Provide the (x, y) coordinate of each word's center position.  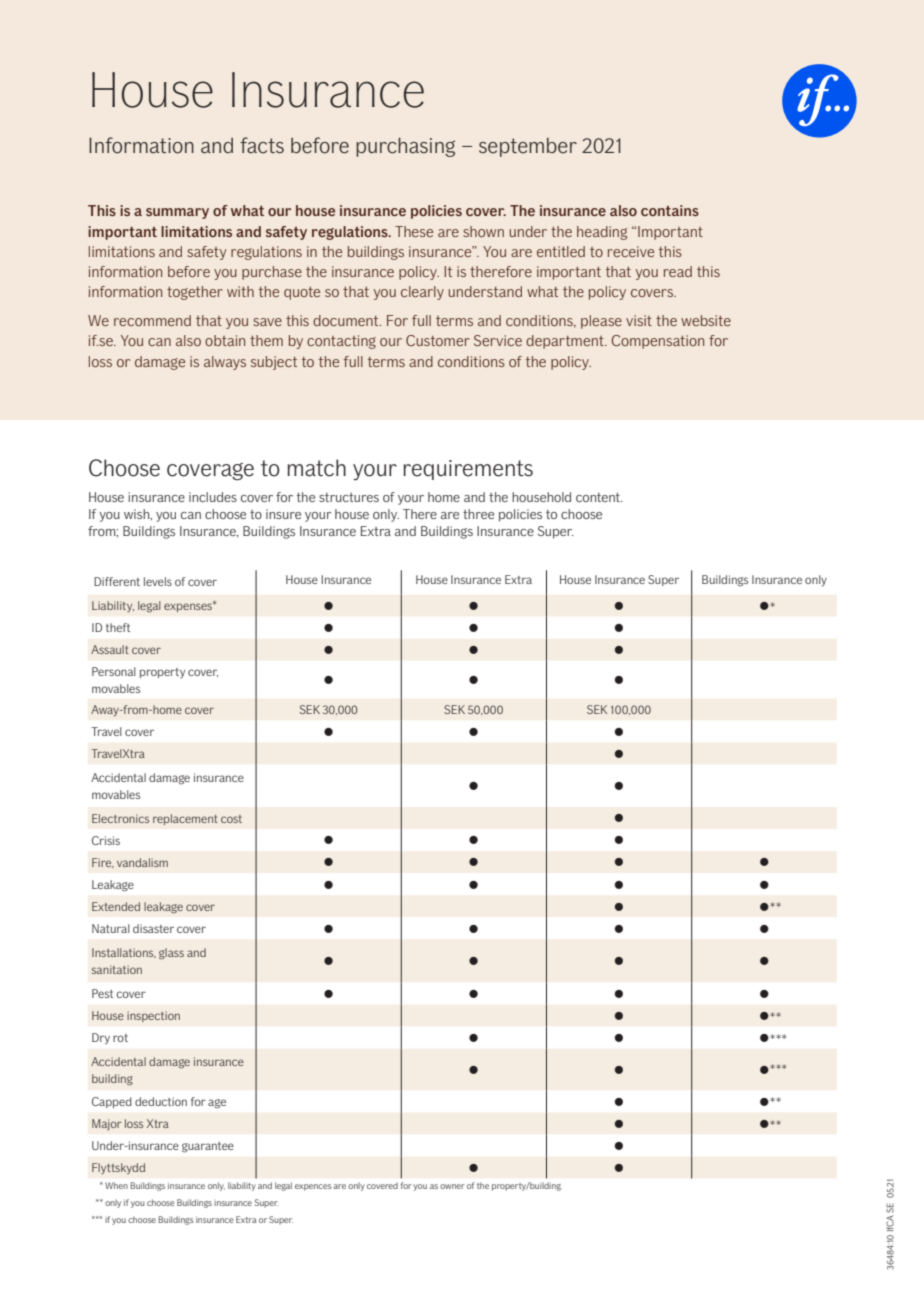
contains (670, 210)
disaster (153, 928)
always (225, 363)
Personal (114, 671)
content (599, 497)
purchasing (405, 147)
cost (231, 819)
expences (313, 1187)
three (478, 514)
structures (349, 497)
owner (452, 1186)
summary (177, 213)
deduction (161, 1101)
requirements (468, 470)
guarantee (208, 1147)
